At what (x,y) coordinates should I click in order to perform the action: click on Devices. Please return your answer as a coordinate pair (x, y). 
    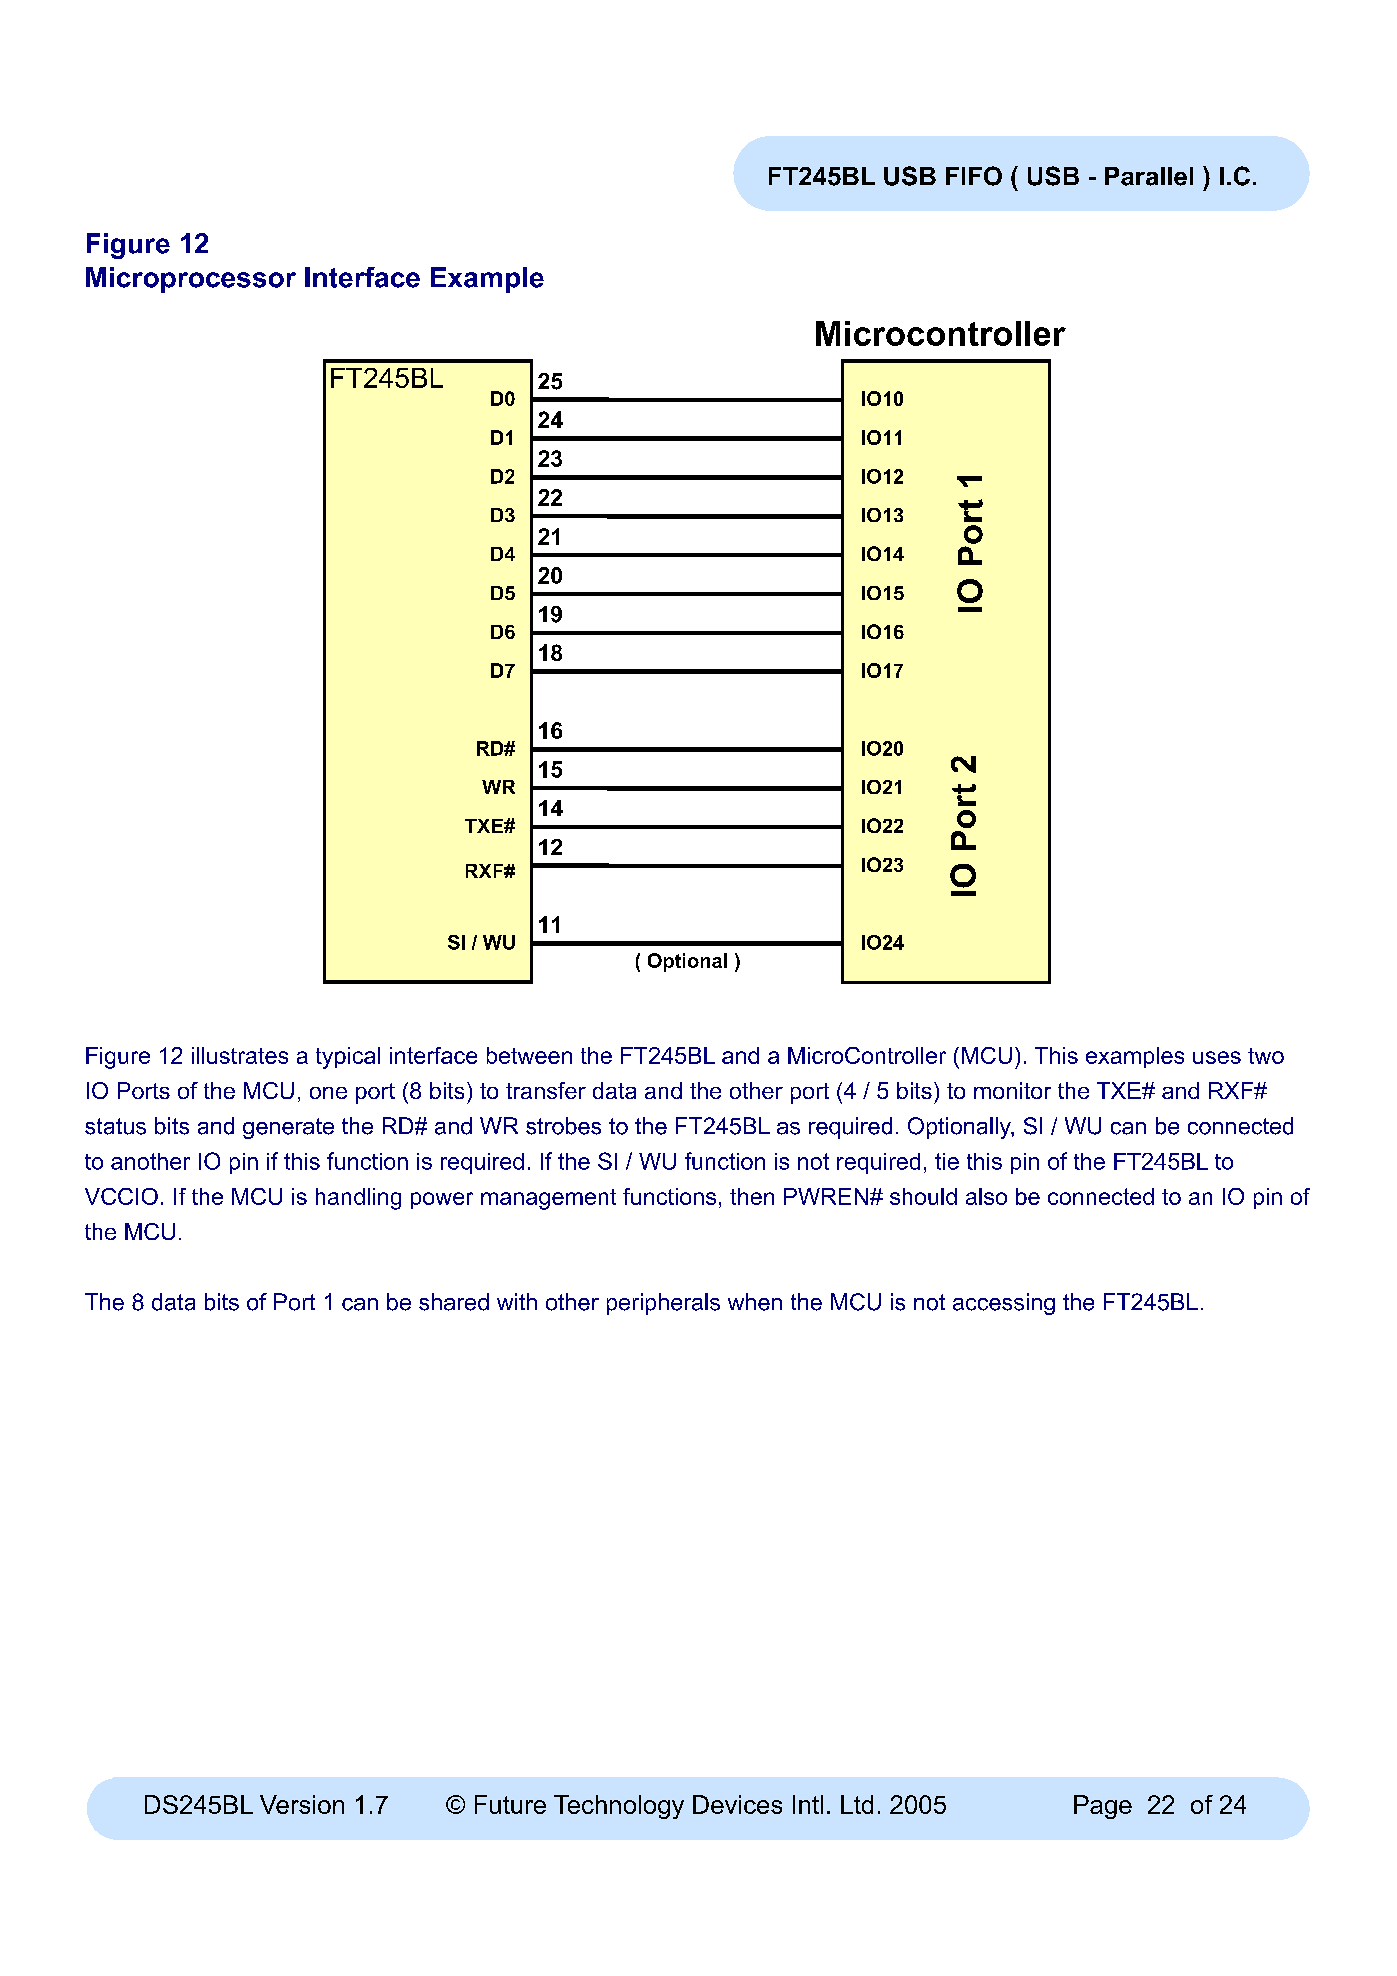
    Looking at the image, I should click on (737, 1804).
